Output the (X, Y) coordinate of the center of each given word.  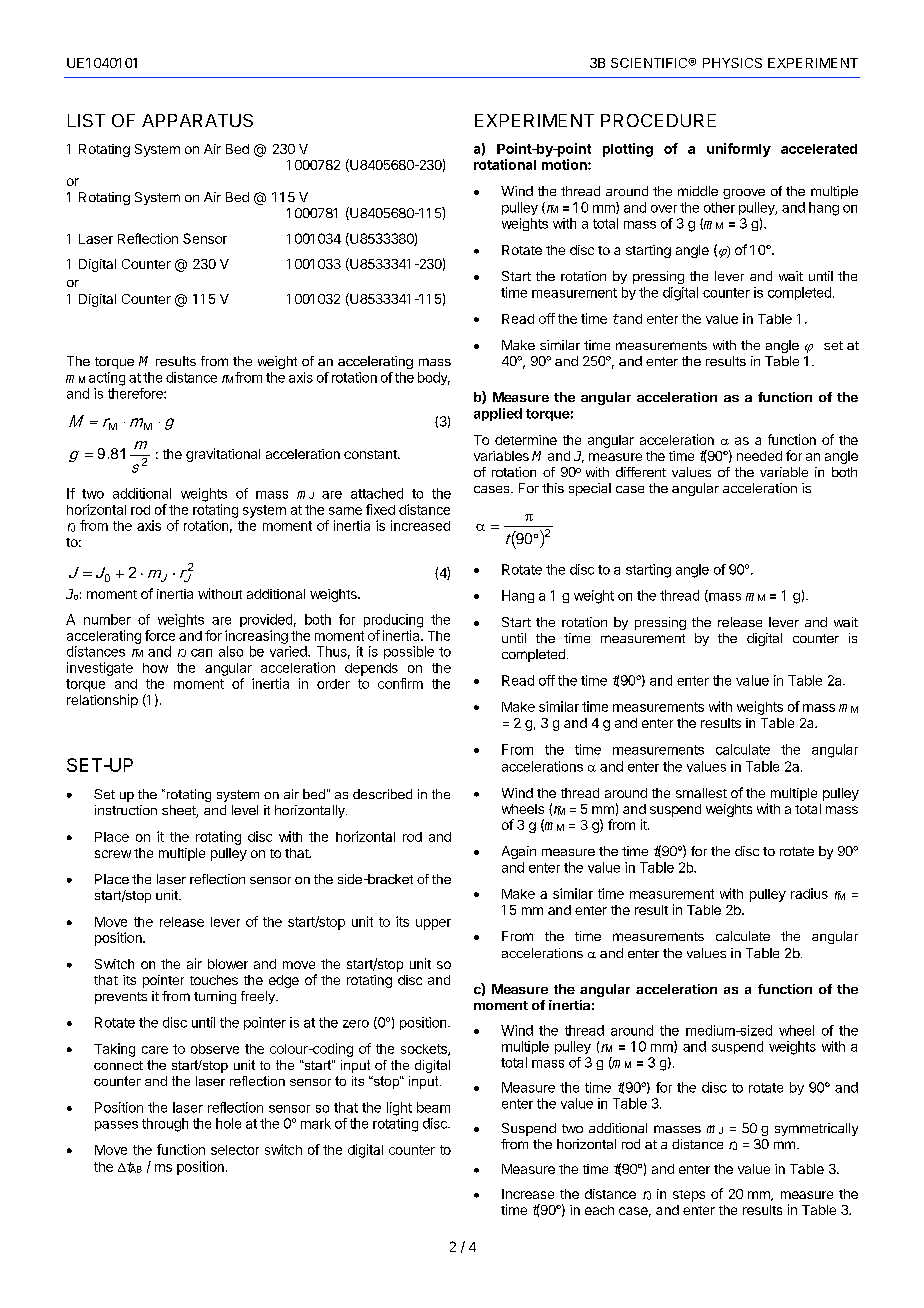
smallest (701, 793)
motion (565, 164)
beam (433, 1107)
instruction (126, 810)
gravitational (223, 455)
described (382, 794)
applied (498, 414)
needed (759, 456)
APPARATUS (197, 120)
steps (689, 1196)
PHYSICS (732, 63)
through (165, 1125)
